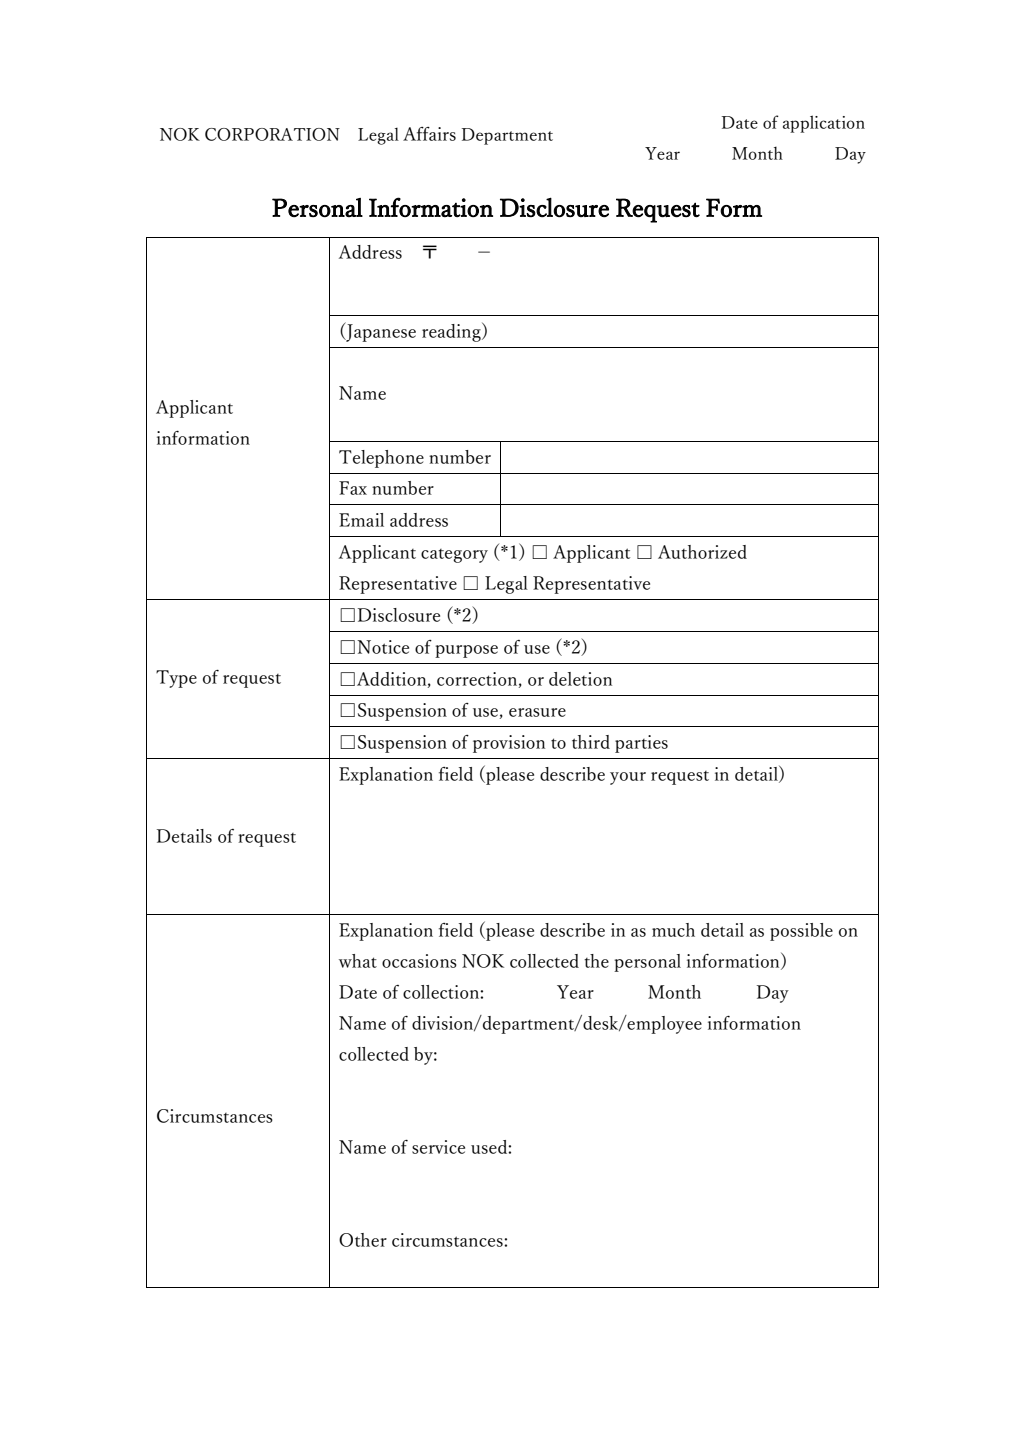  Describe the element at coordinates (363, 1240) in the screenshot. I see `Other` at that location.
